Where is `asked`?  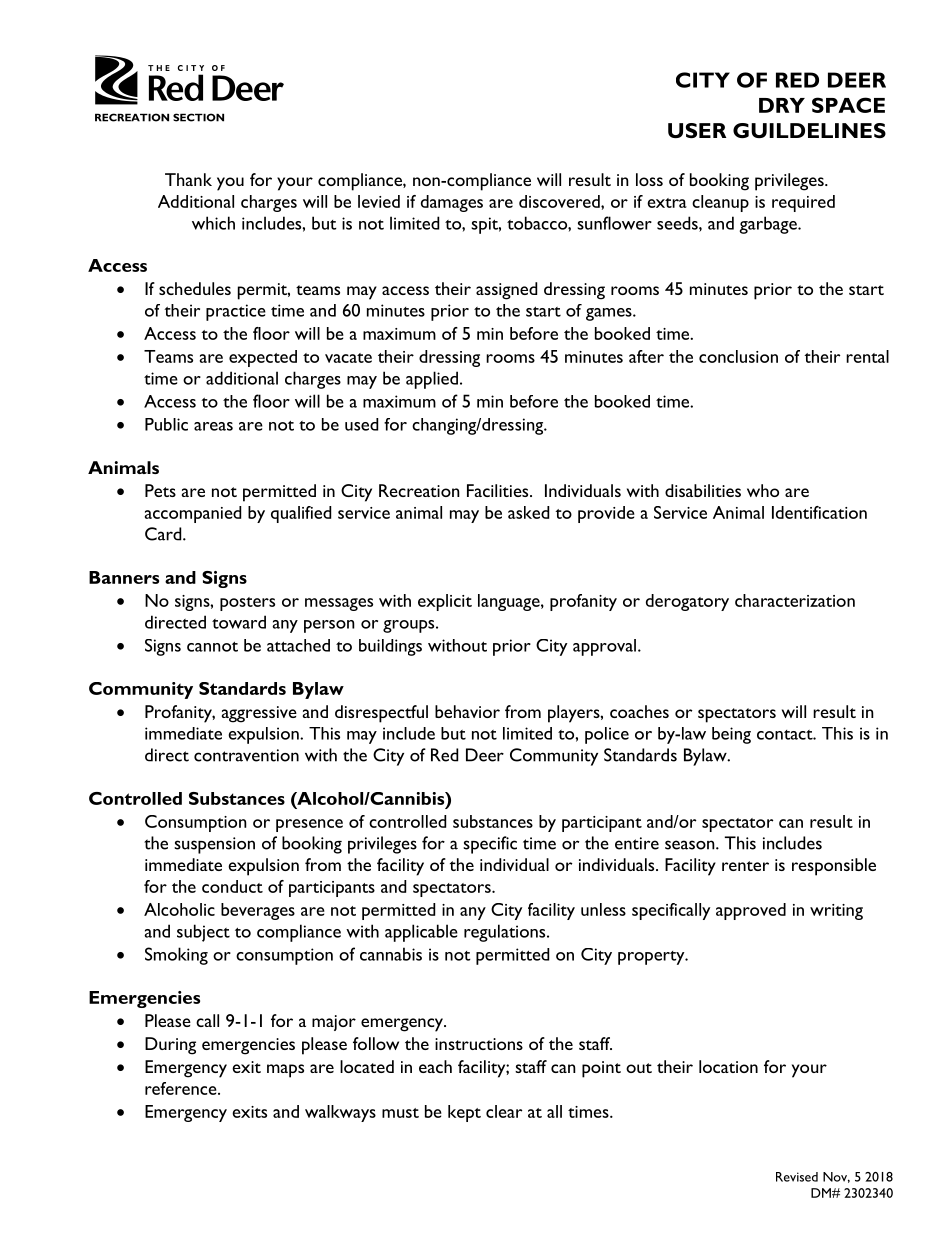 asked is located at coordinates (528, 512).
